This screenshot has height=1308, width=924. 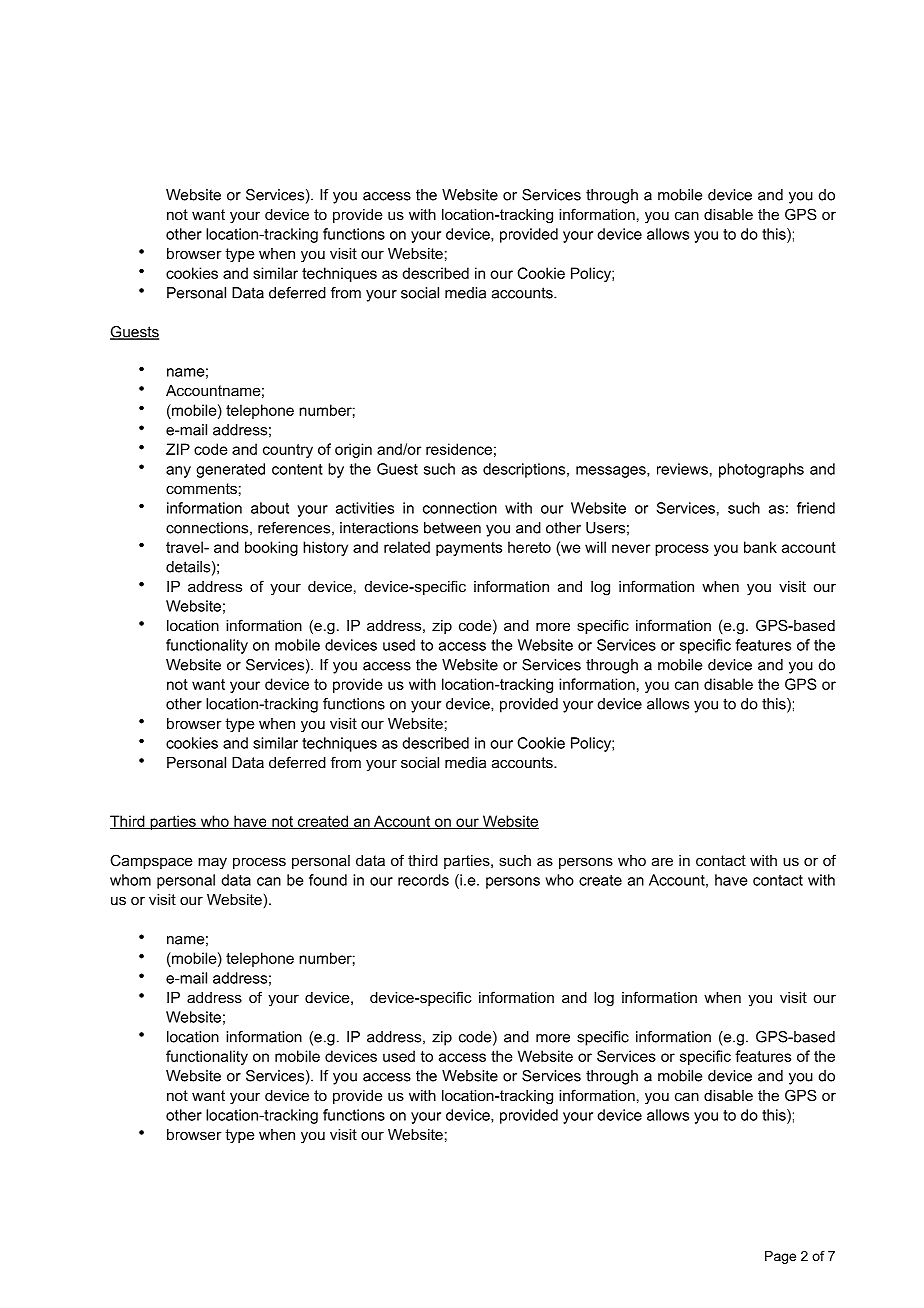 I want to click on whom, so click(x=130, y=880).
